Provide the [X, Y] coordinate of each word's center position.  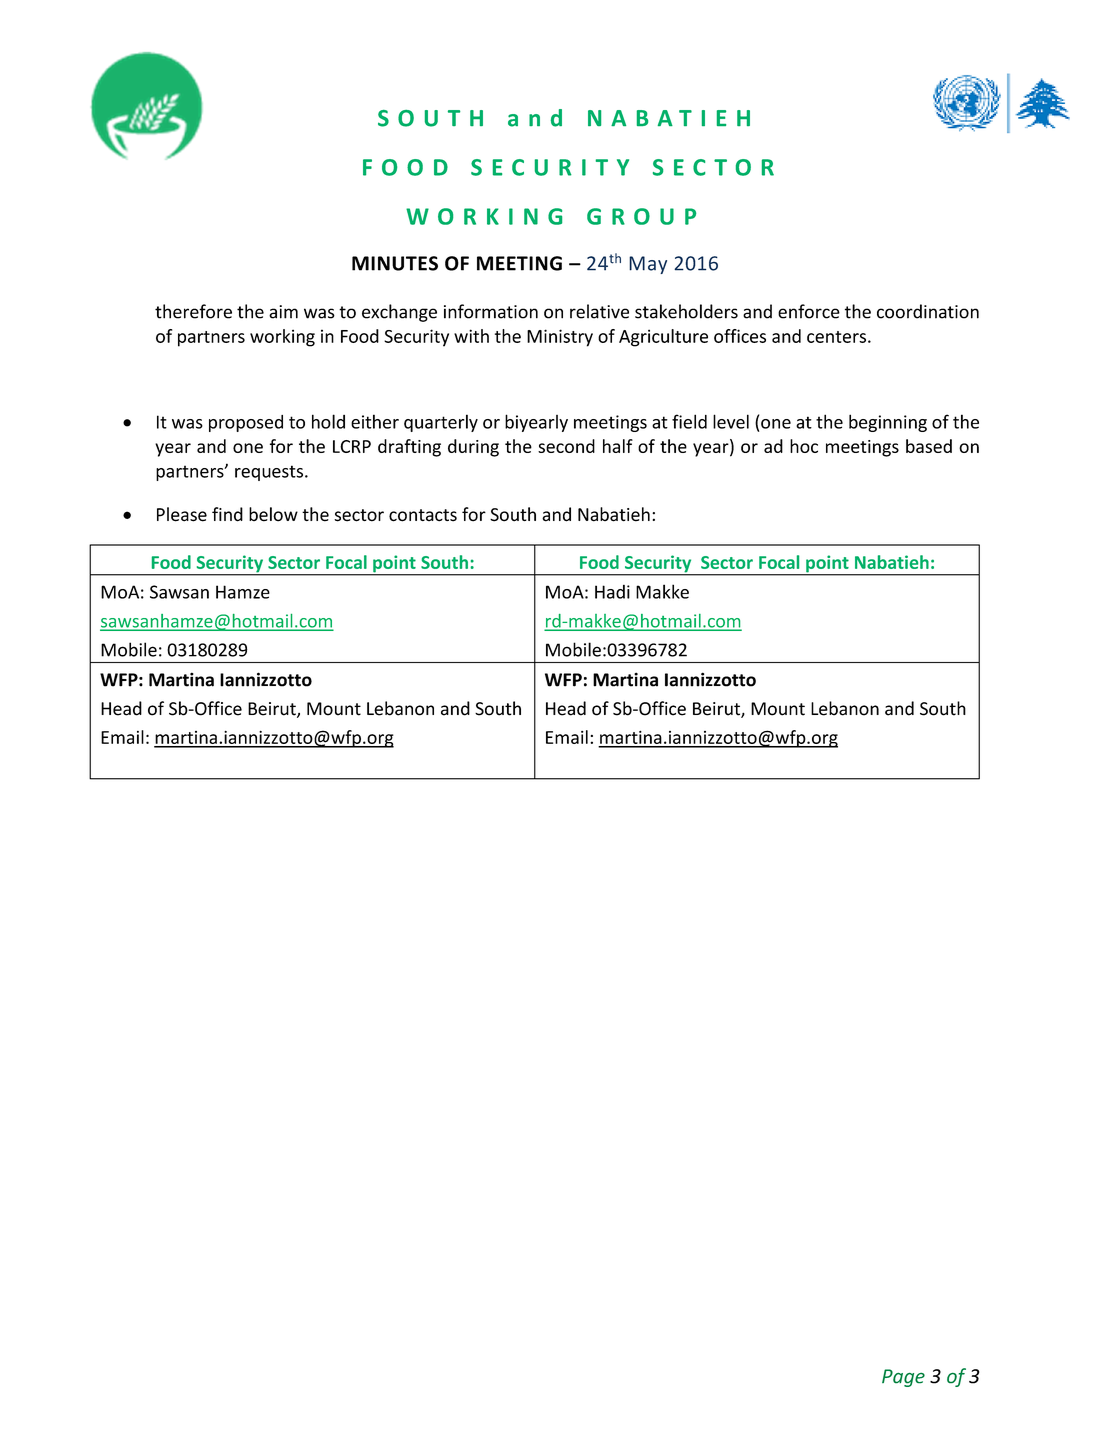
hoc [804, 446]
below [273, 514]
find [227, 514]
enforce [809, 311]
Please [182, 514]
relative [599, 311]
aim [283, 312]
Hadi [612, 592]
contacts [423, 515]
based [929, 446]
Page [903, 1378]
